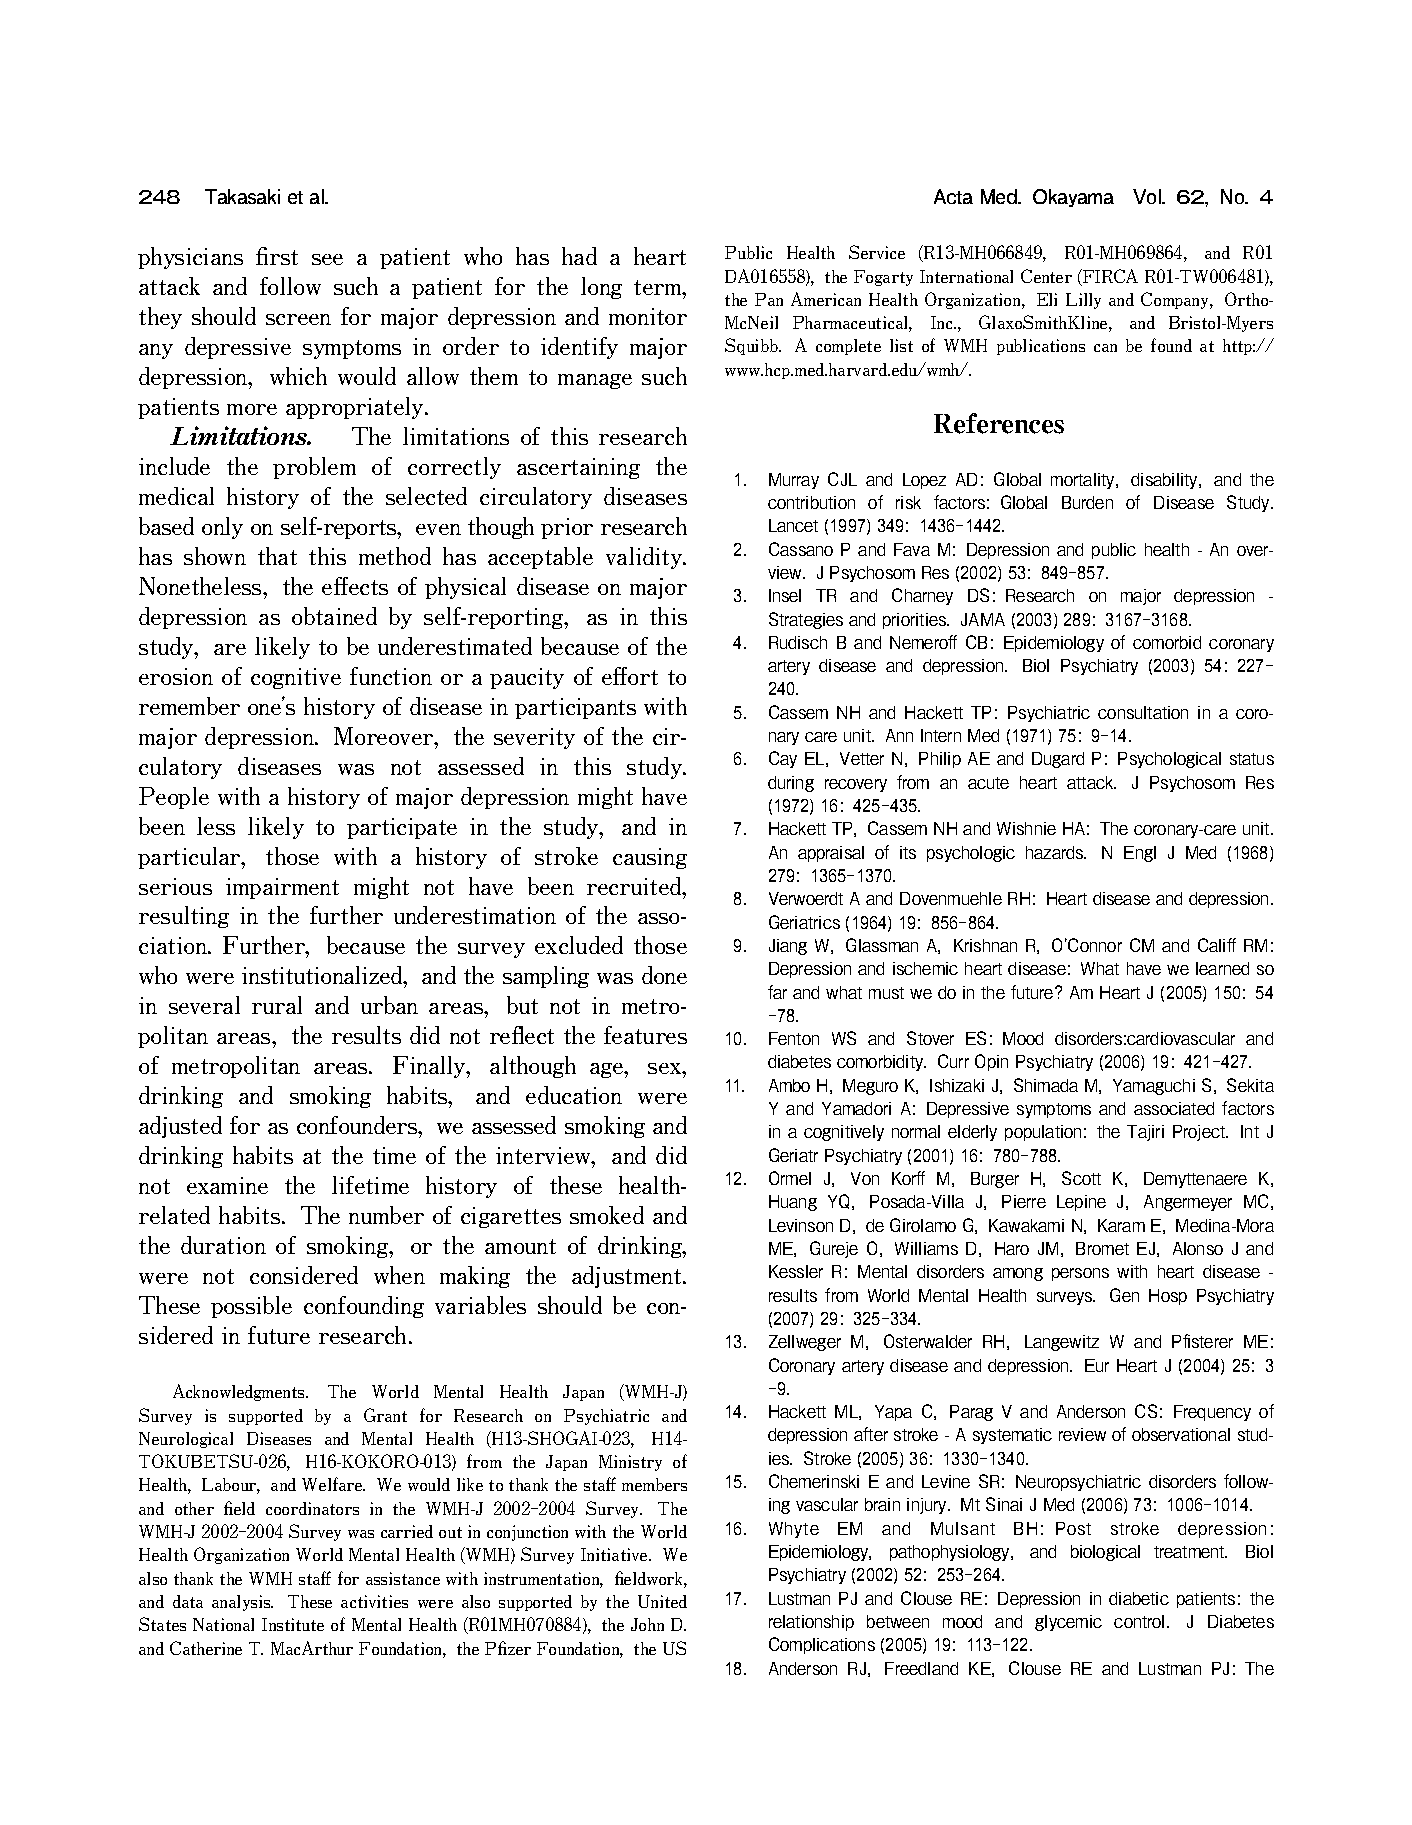  What do you see at coordinates (293, 1624) in the document?
I see `Institute` at bounding box center [293, 1624].
